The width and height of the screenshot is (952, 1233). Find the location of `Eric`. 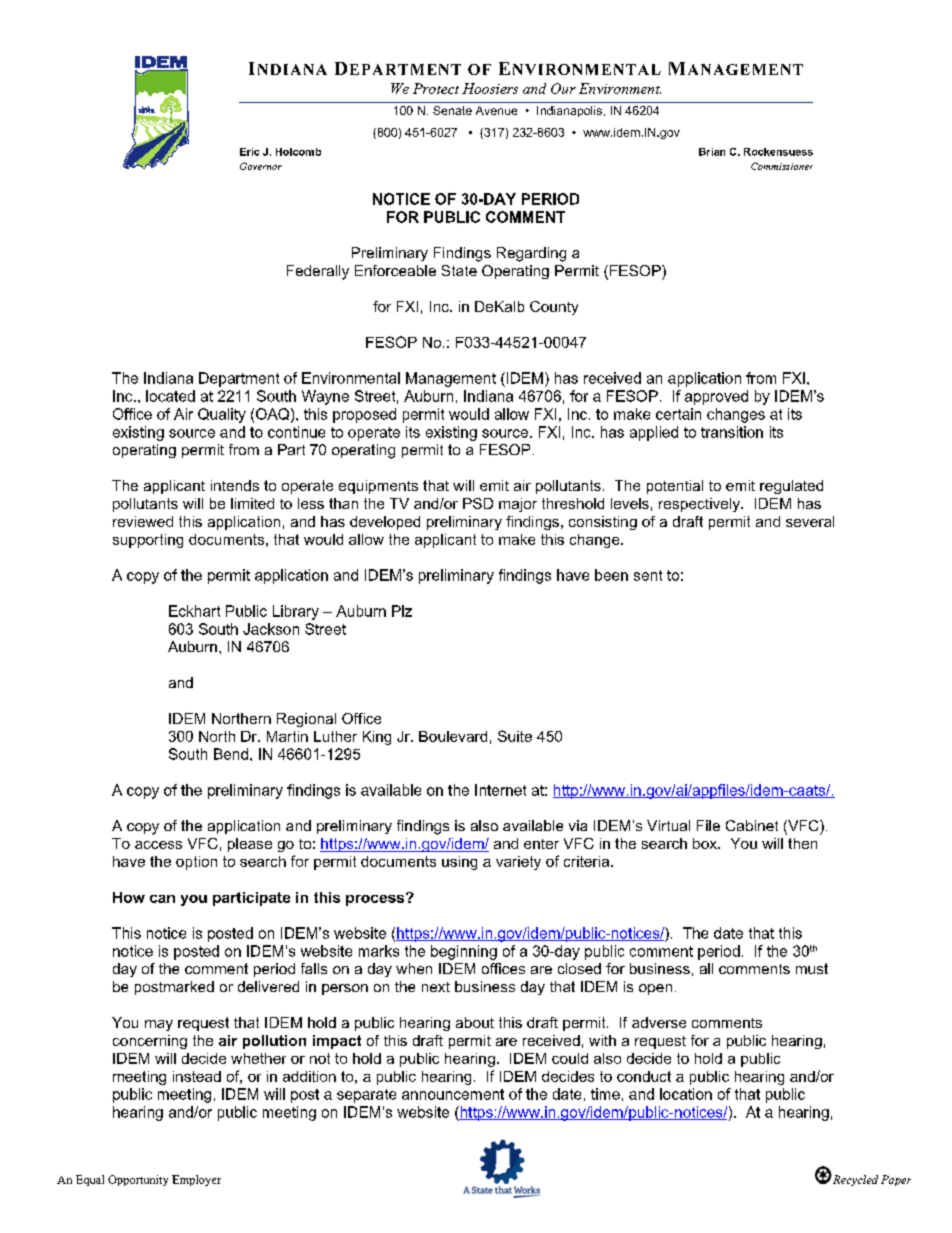

Eric is located at coordinates (249, 152).
